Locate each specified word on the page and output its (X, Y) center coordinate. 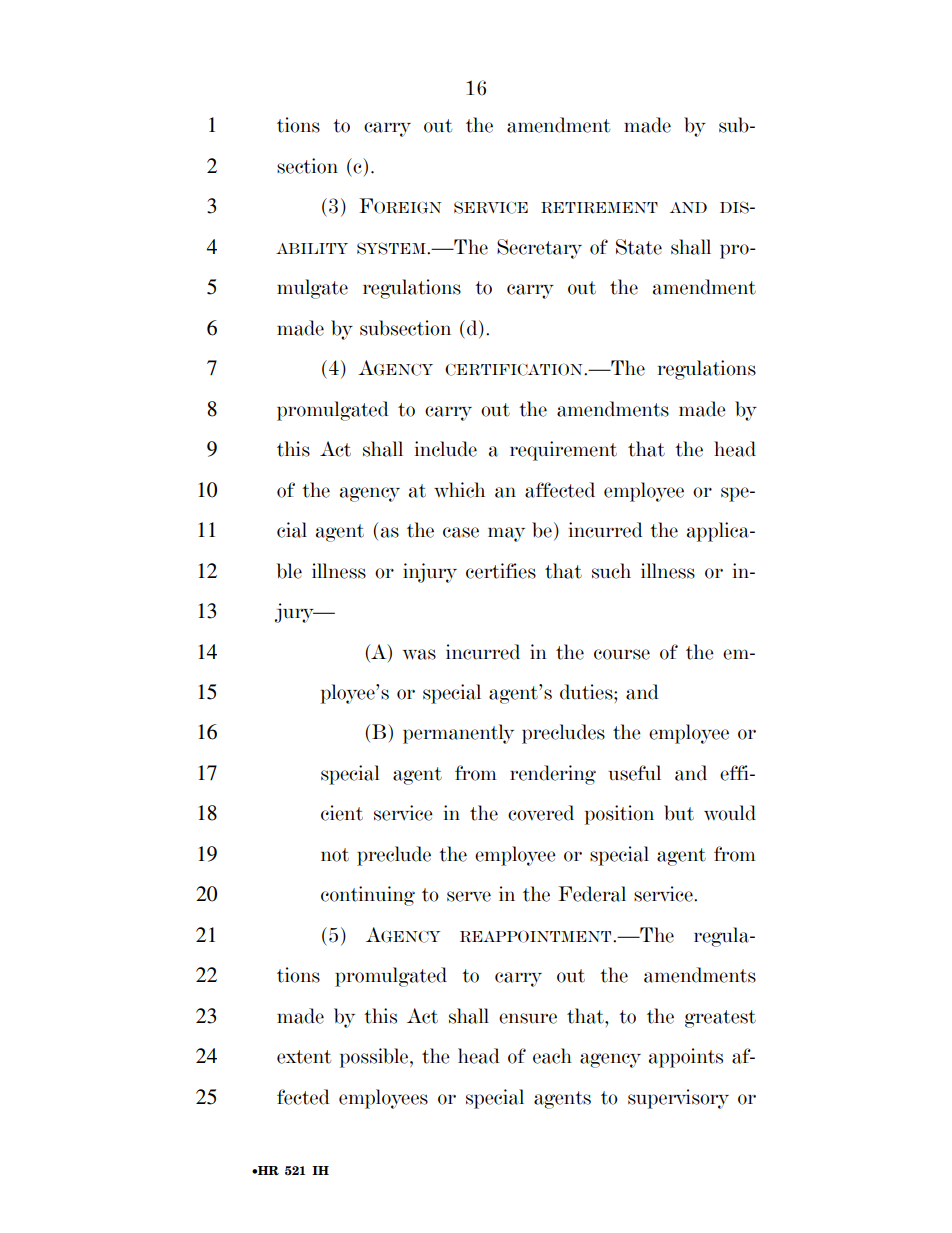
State (639, 247)
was (419, 654)
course (622, 654)
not (335, 855)
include (446, 449)
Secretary (539, 249)
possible (375, 1058)
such (611, 571)
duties (587, 692)
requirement (563, 451)
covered (541, 813)
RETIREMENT (599, 208)
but (679, 813)
